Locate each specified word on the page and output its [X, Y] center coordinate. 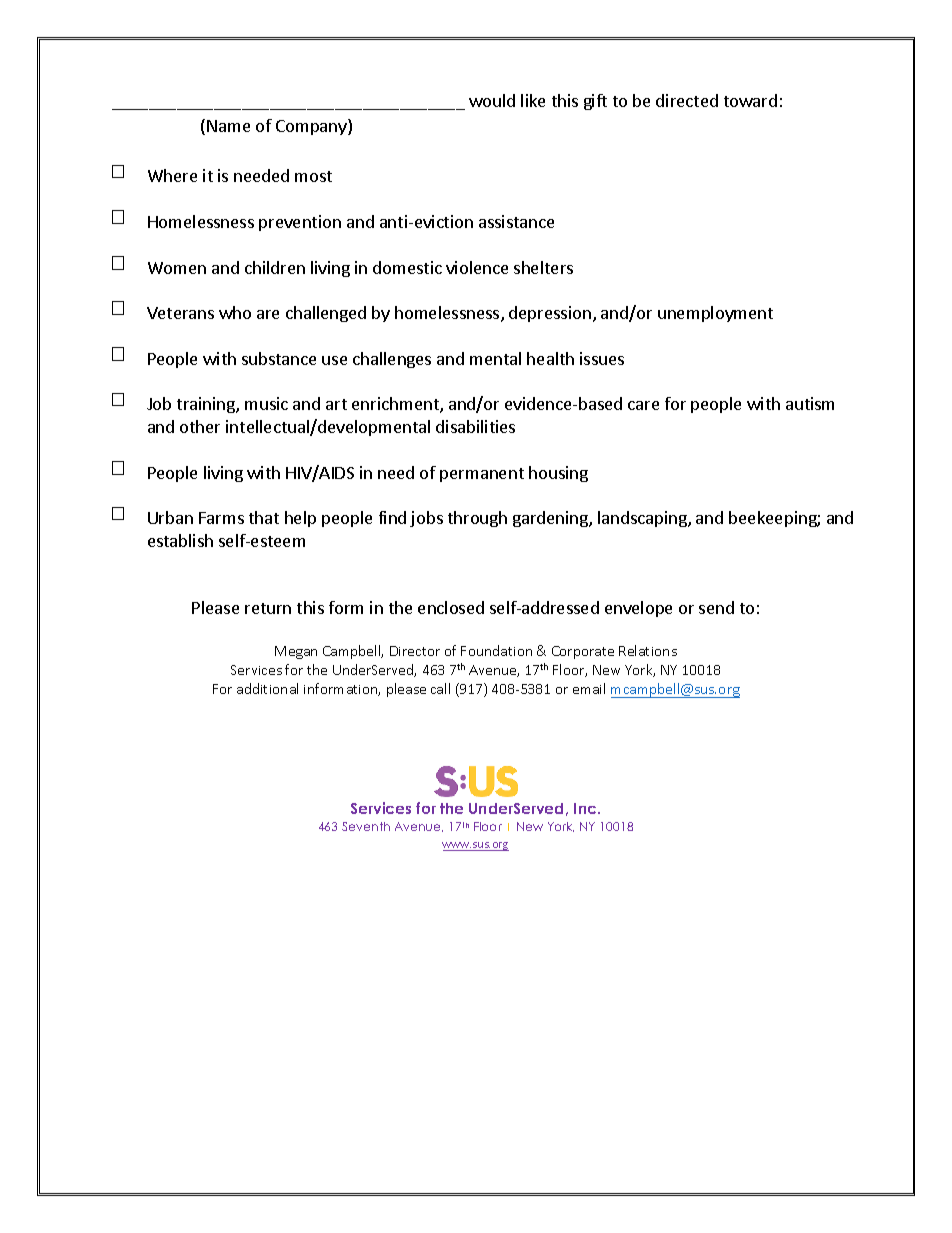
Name [228, 126]
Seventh [366, 826]
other [200, 426]
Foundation [496, 650]
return [268, 608]
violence [477, 267]
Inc [586, 808]
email [589, 688]
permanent [482, 475]
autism [810, 403]
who [235, 312]
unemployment [715, 314]
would [492, 100]
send [716, 607]
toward [750, 100]
